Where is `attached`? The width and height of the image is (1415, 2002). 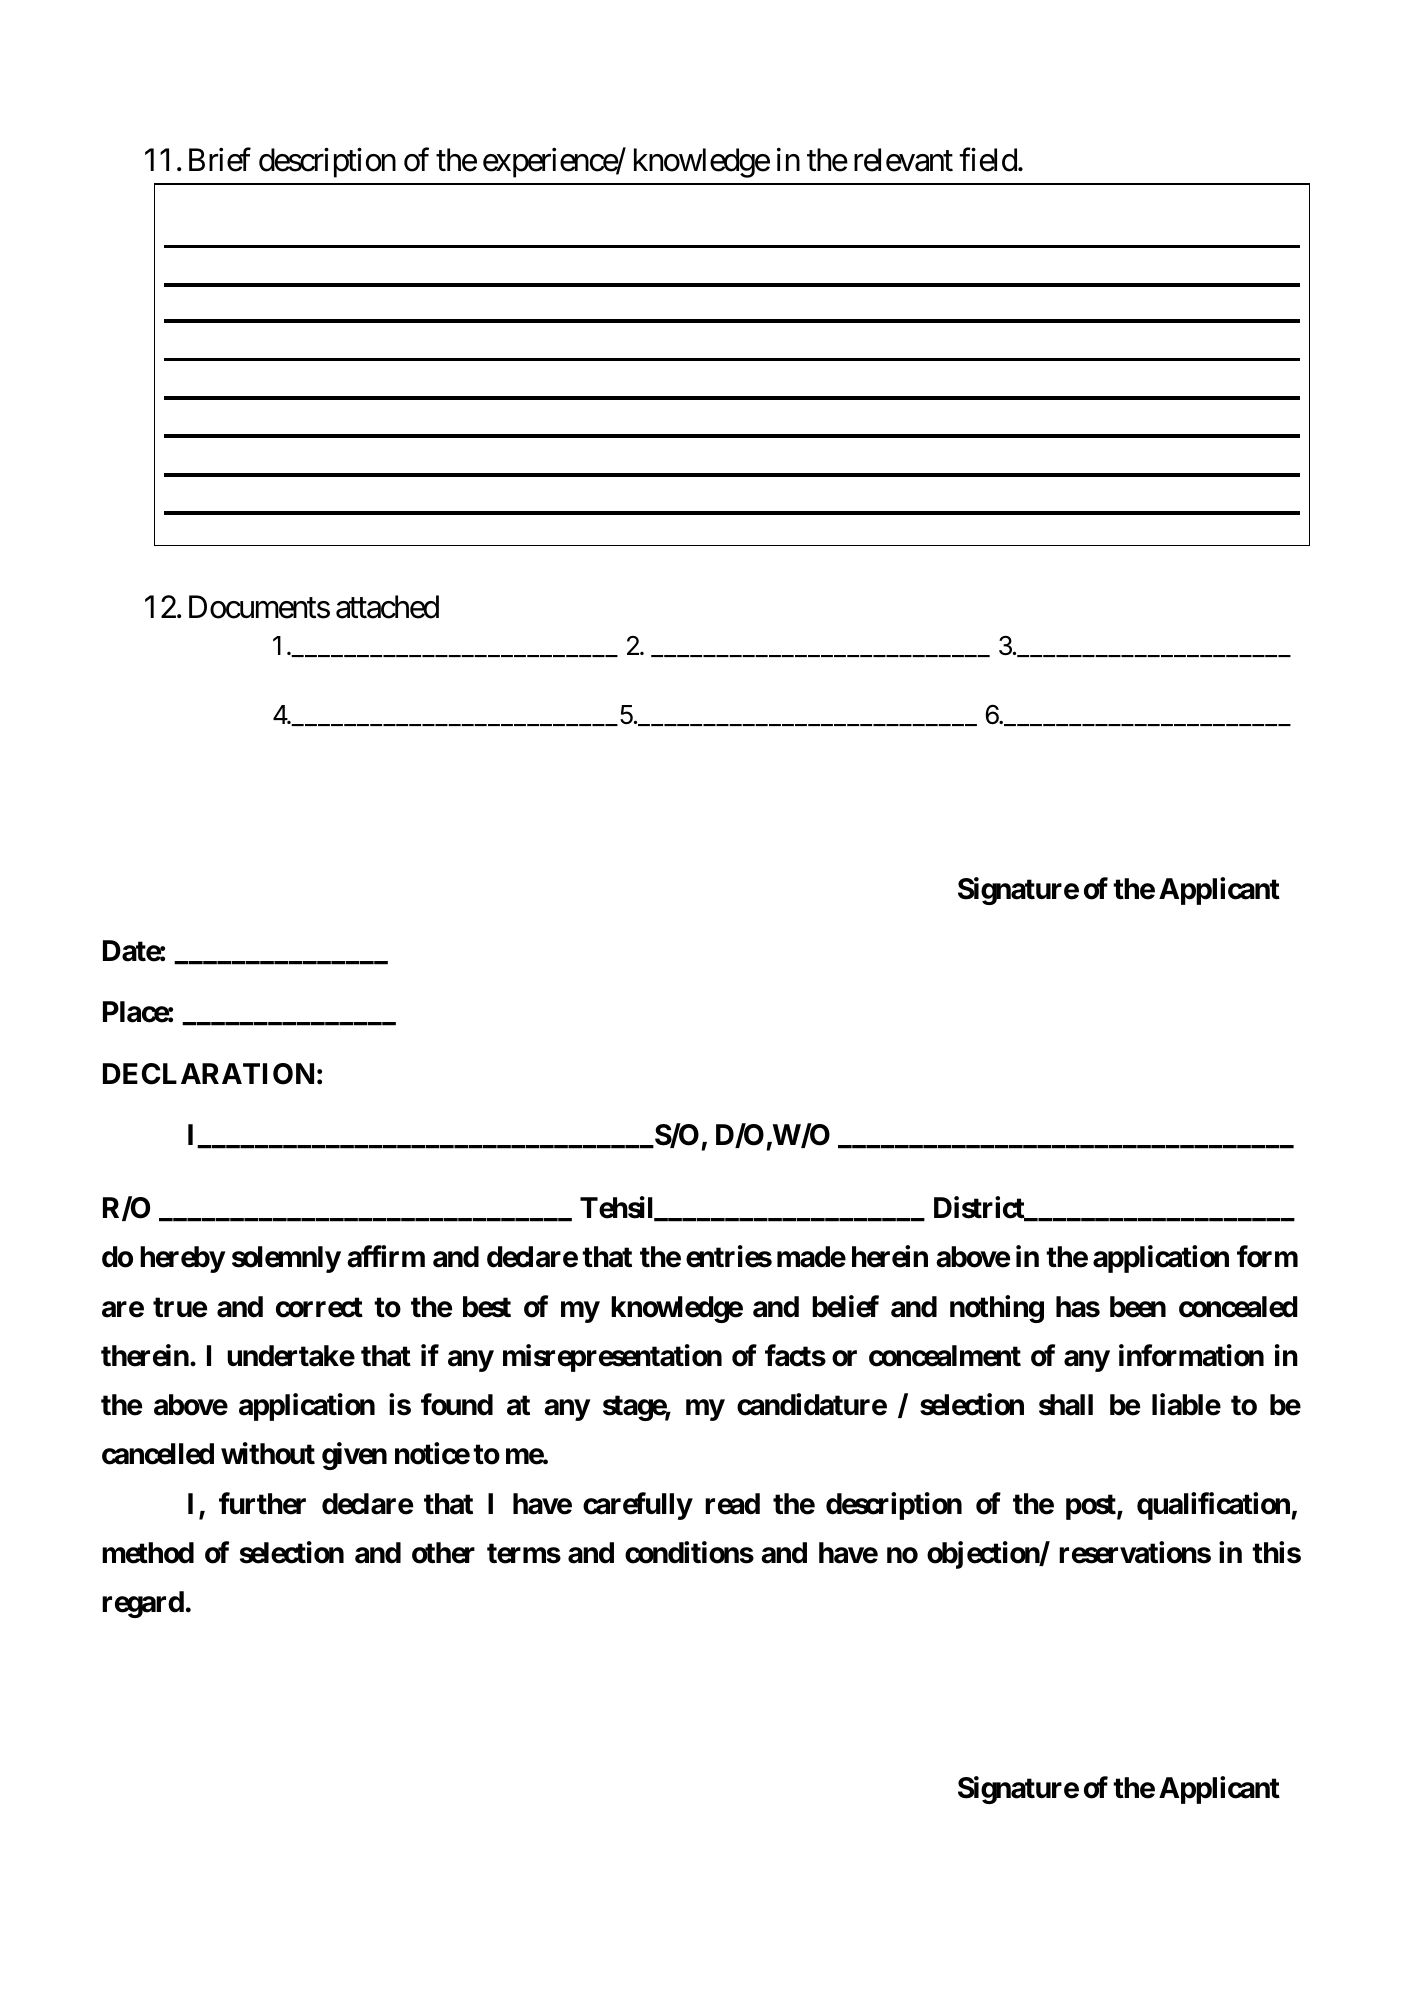 attached is located at coordinates (387, 607).
